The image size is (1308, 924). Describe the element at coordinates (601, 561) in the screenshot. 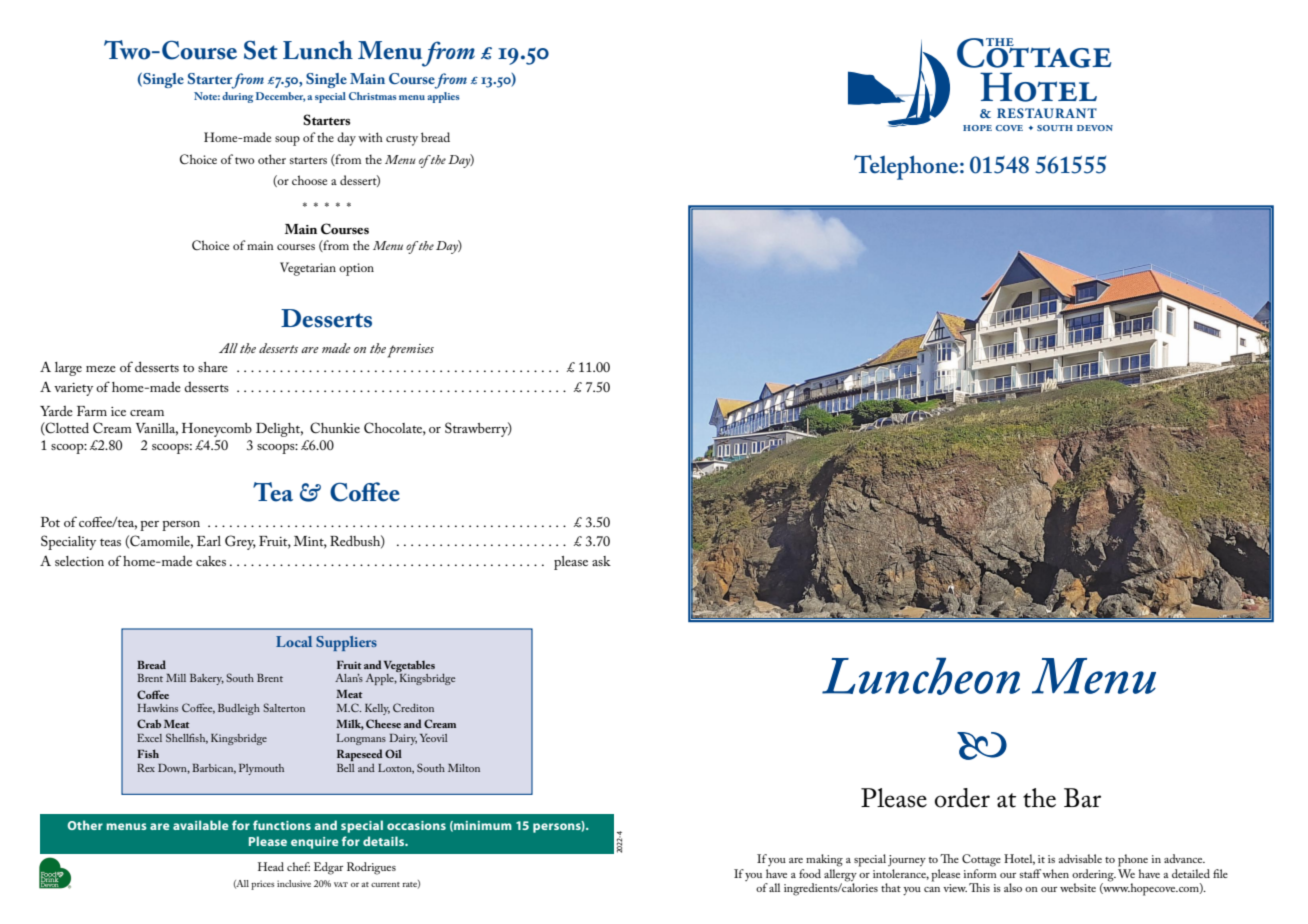

I see `ask` at that location.
